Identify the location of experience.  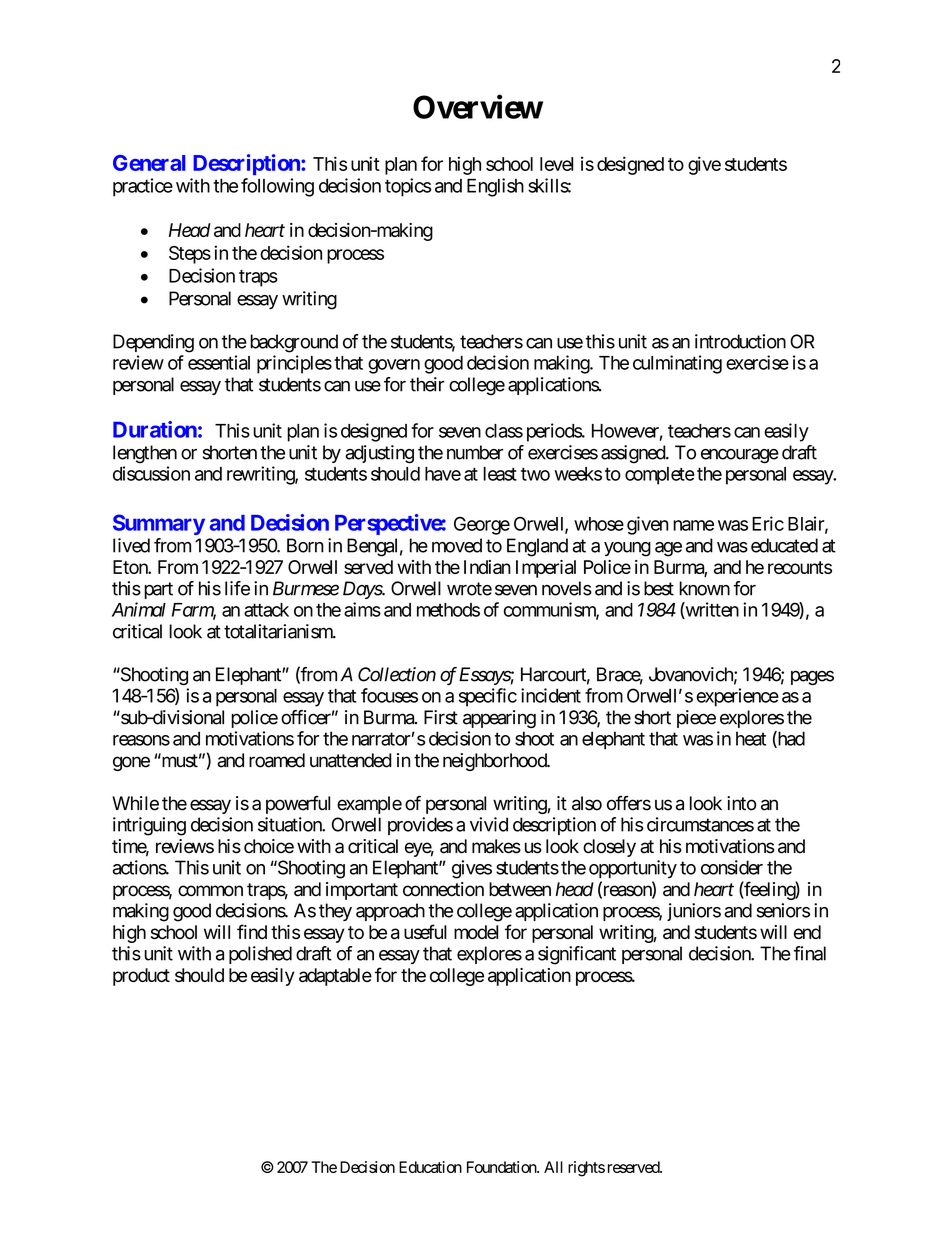
(737, 697).
